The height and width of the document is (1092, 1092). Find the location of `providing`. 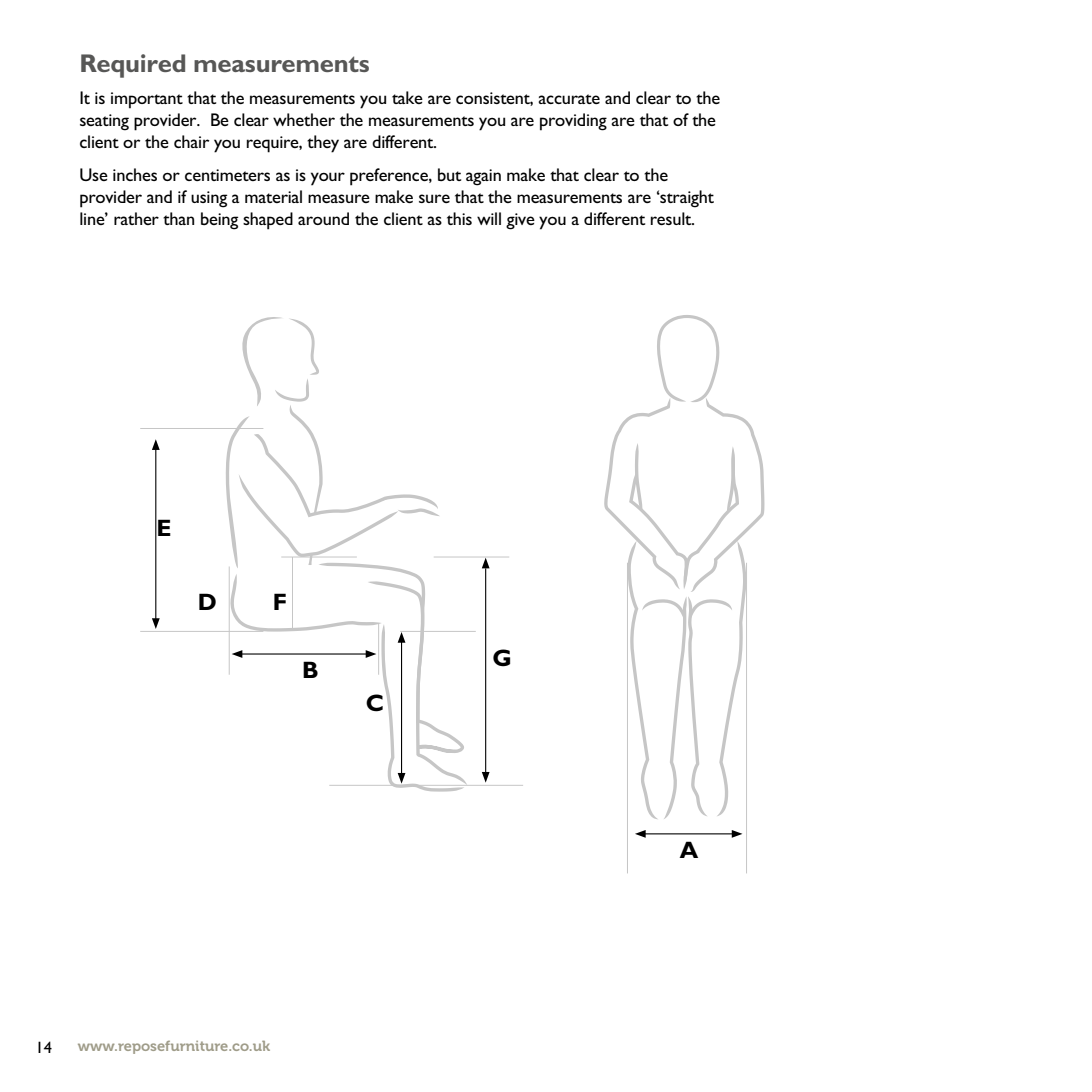

providing is located at coordinates (573, 122).
